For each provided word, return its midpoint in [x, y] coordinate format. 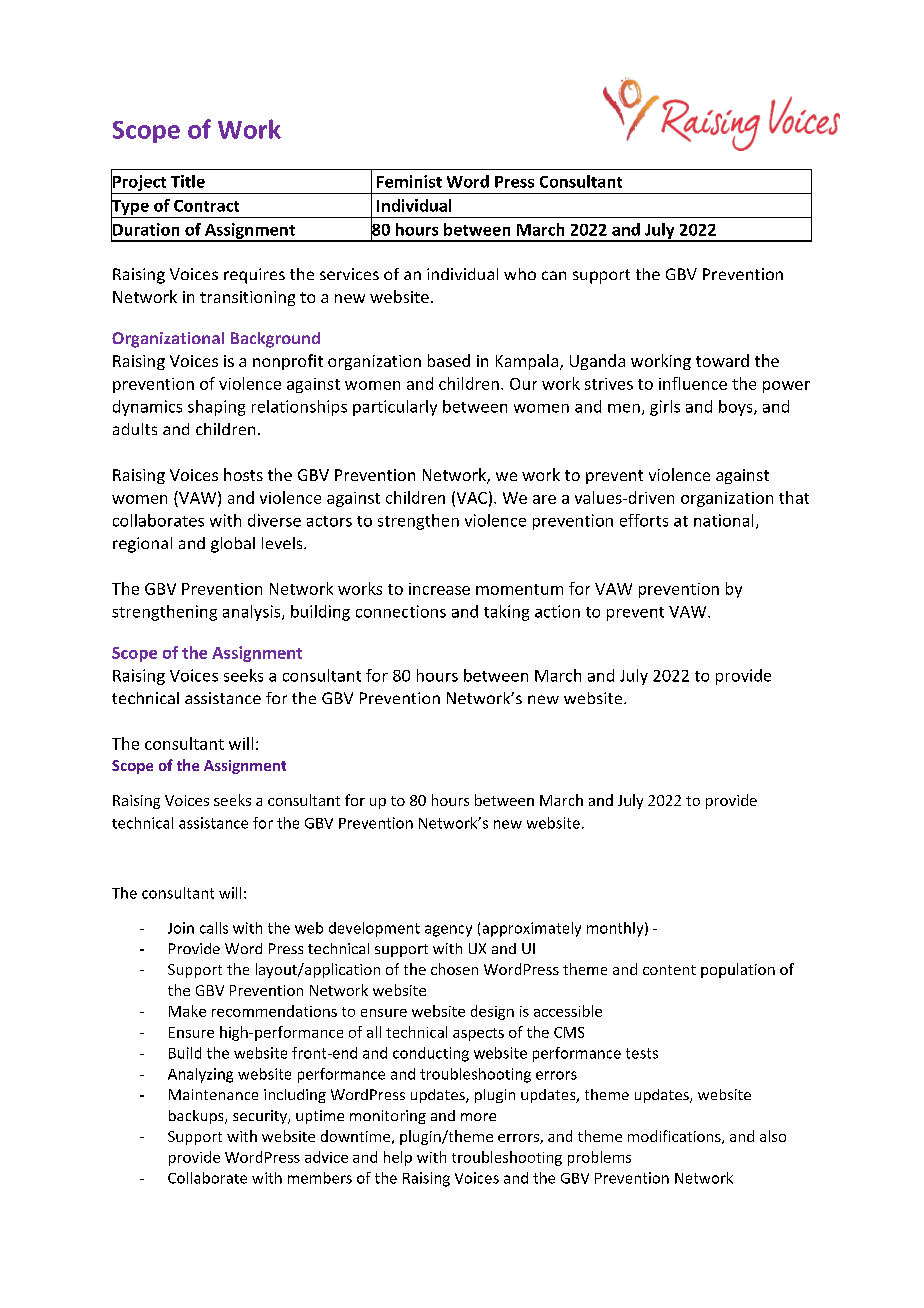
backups [197, 1117]
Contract [206, 206]
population [738, 970]
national [723, 520]
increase [439, 589]
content [669, 970]
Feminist [409, 181]
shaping [216, 408]
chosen [454, 969]
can [554, 275]
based [449, 360]
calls [214, 928]
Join [181, 928]
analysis [253, 613]
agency [448, 931]
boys [737, 408]
